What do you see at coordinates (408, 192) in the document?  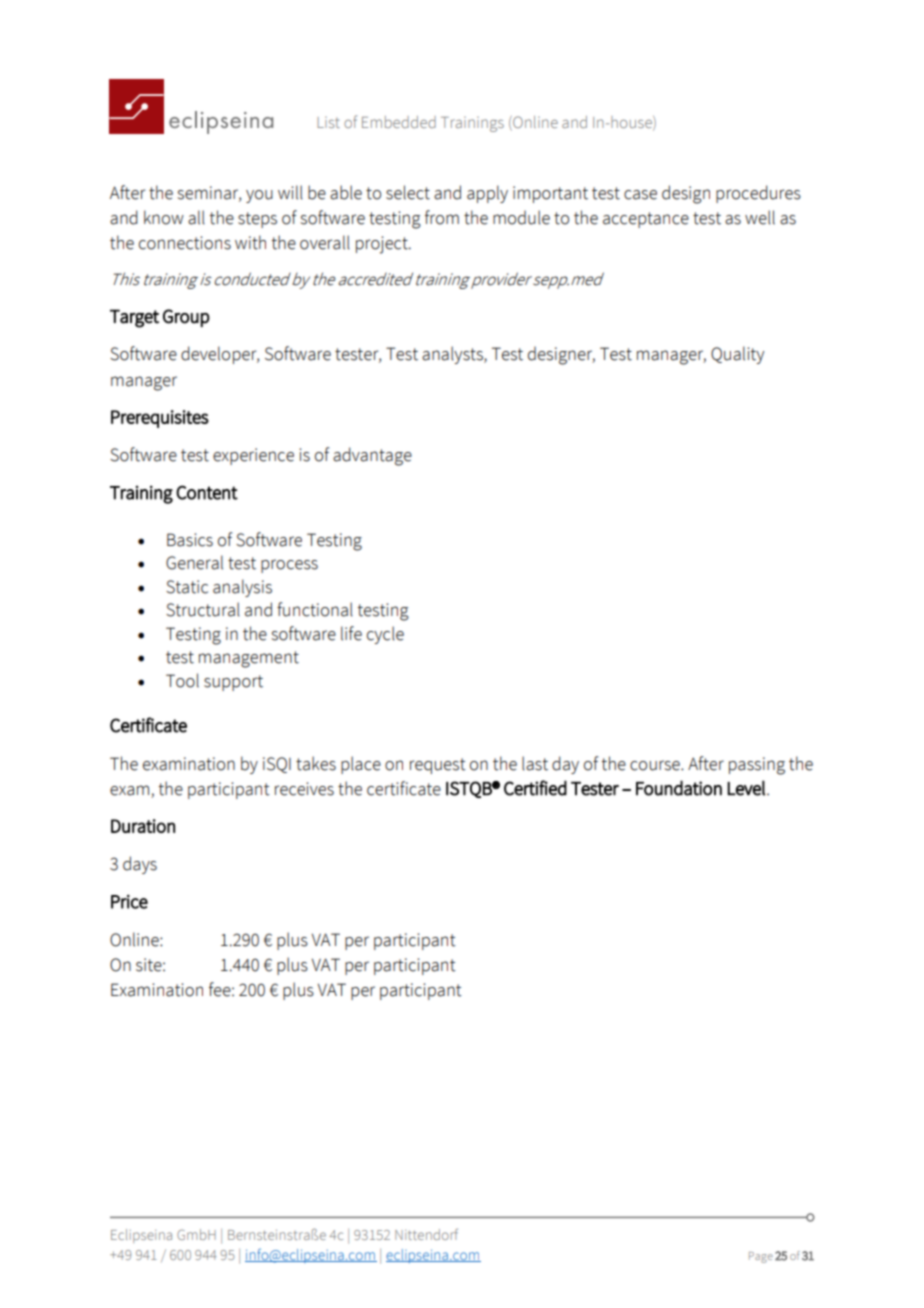 I see `select` at bounding box center [408, 192].
